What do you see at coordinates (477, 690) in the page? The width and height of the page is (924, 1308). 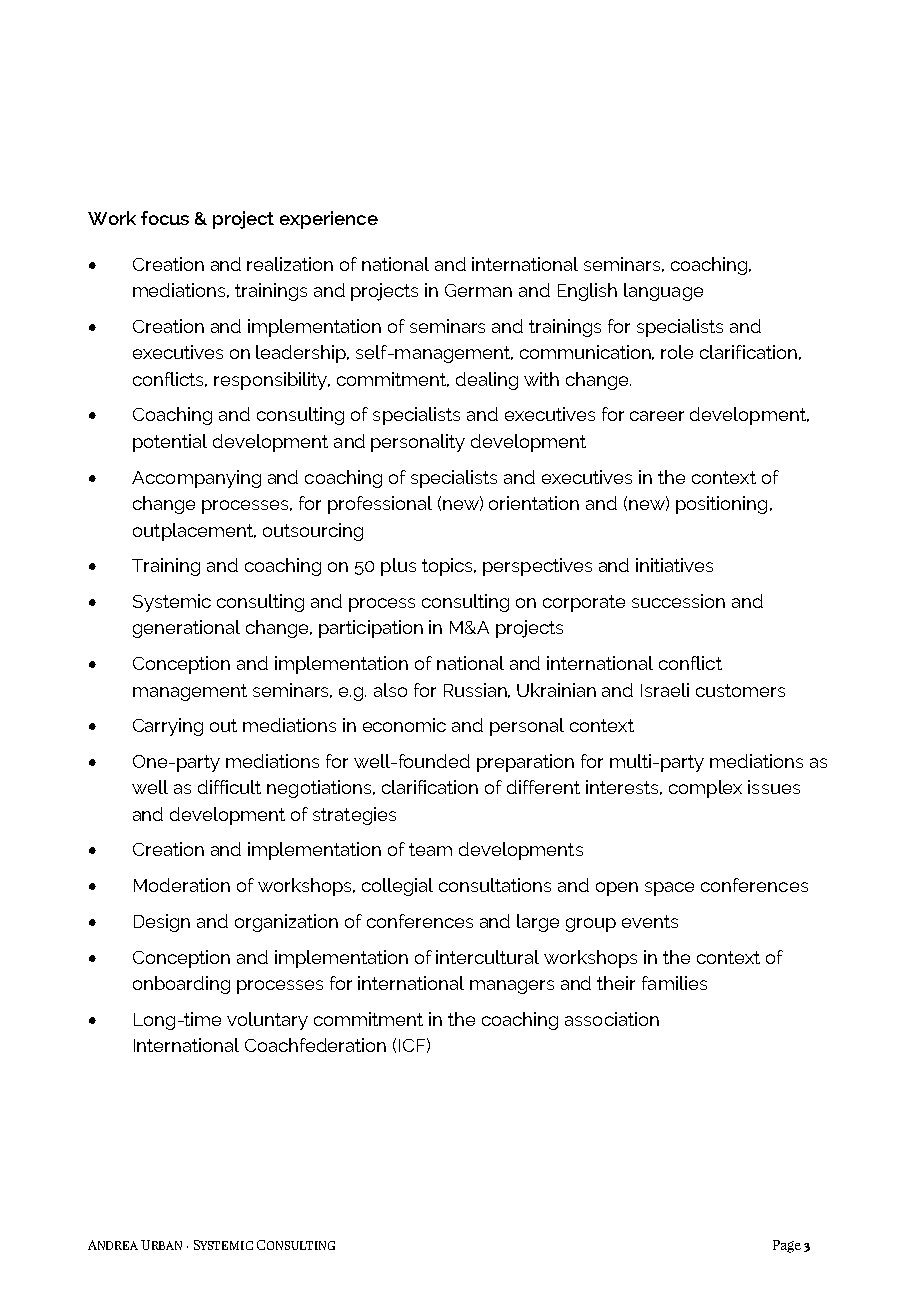 I see `Russian` at bounding box center [477, 690].
